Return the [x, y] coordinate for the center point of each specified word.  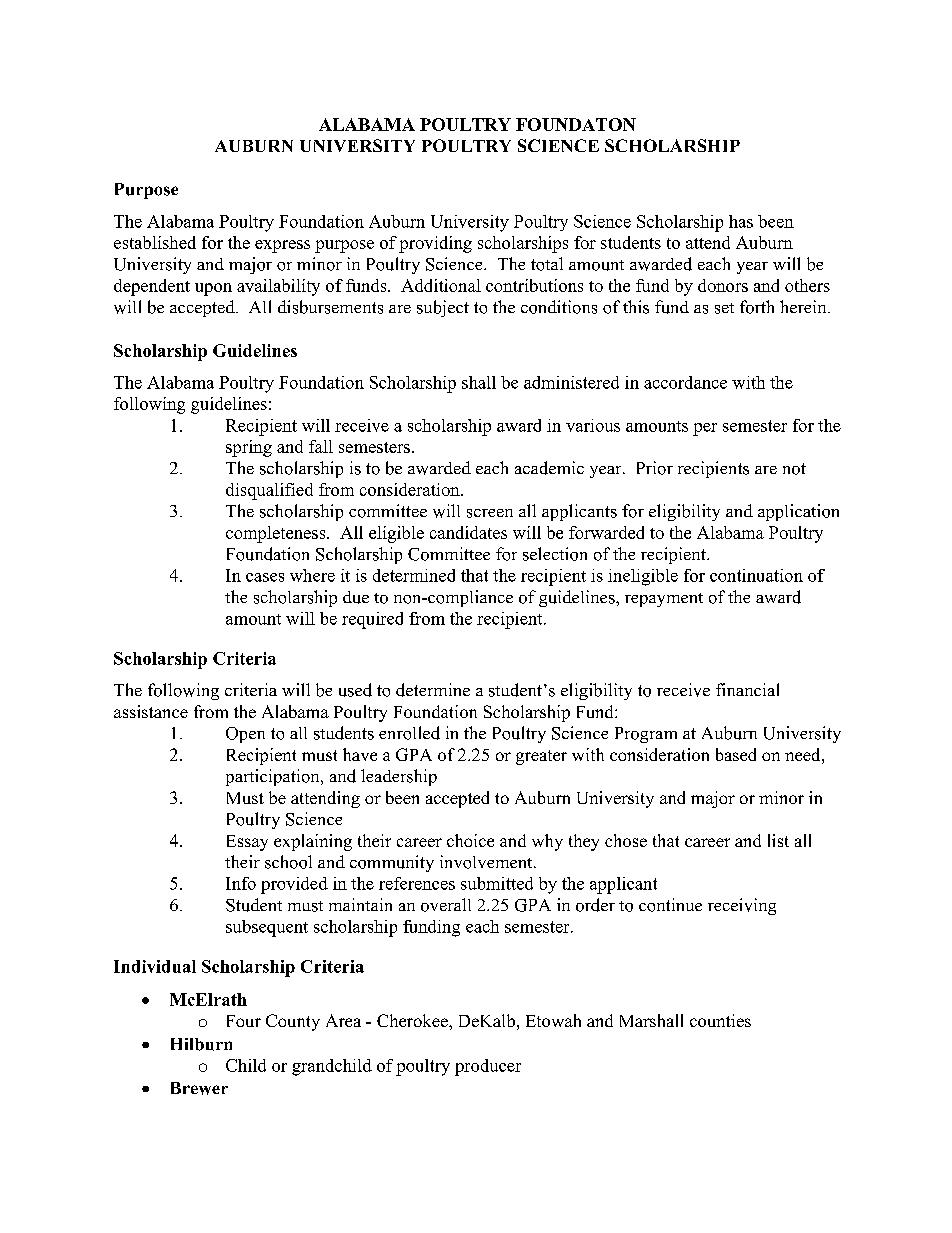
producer [488, 1067]
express [282, 246]
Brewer [199, 1088]
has [741, 221]
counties [720, 1020]
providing [435, 244]
